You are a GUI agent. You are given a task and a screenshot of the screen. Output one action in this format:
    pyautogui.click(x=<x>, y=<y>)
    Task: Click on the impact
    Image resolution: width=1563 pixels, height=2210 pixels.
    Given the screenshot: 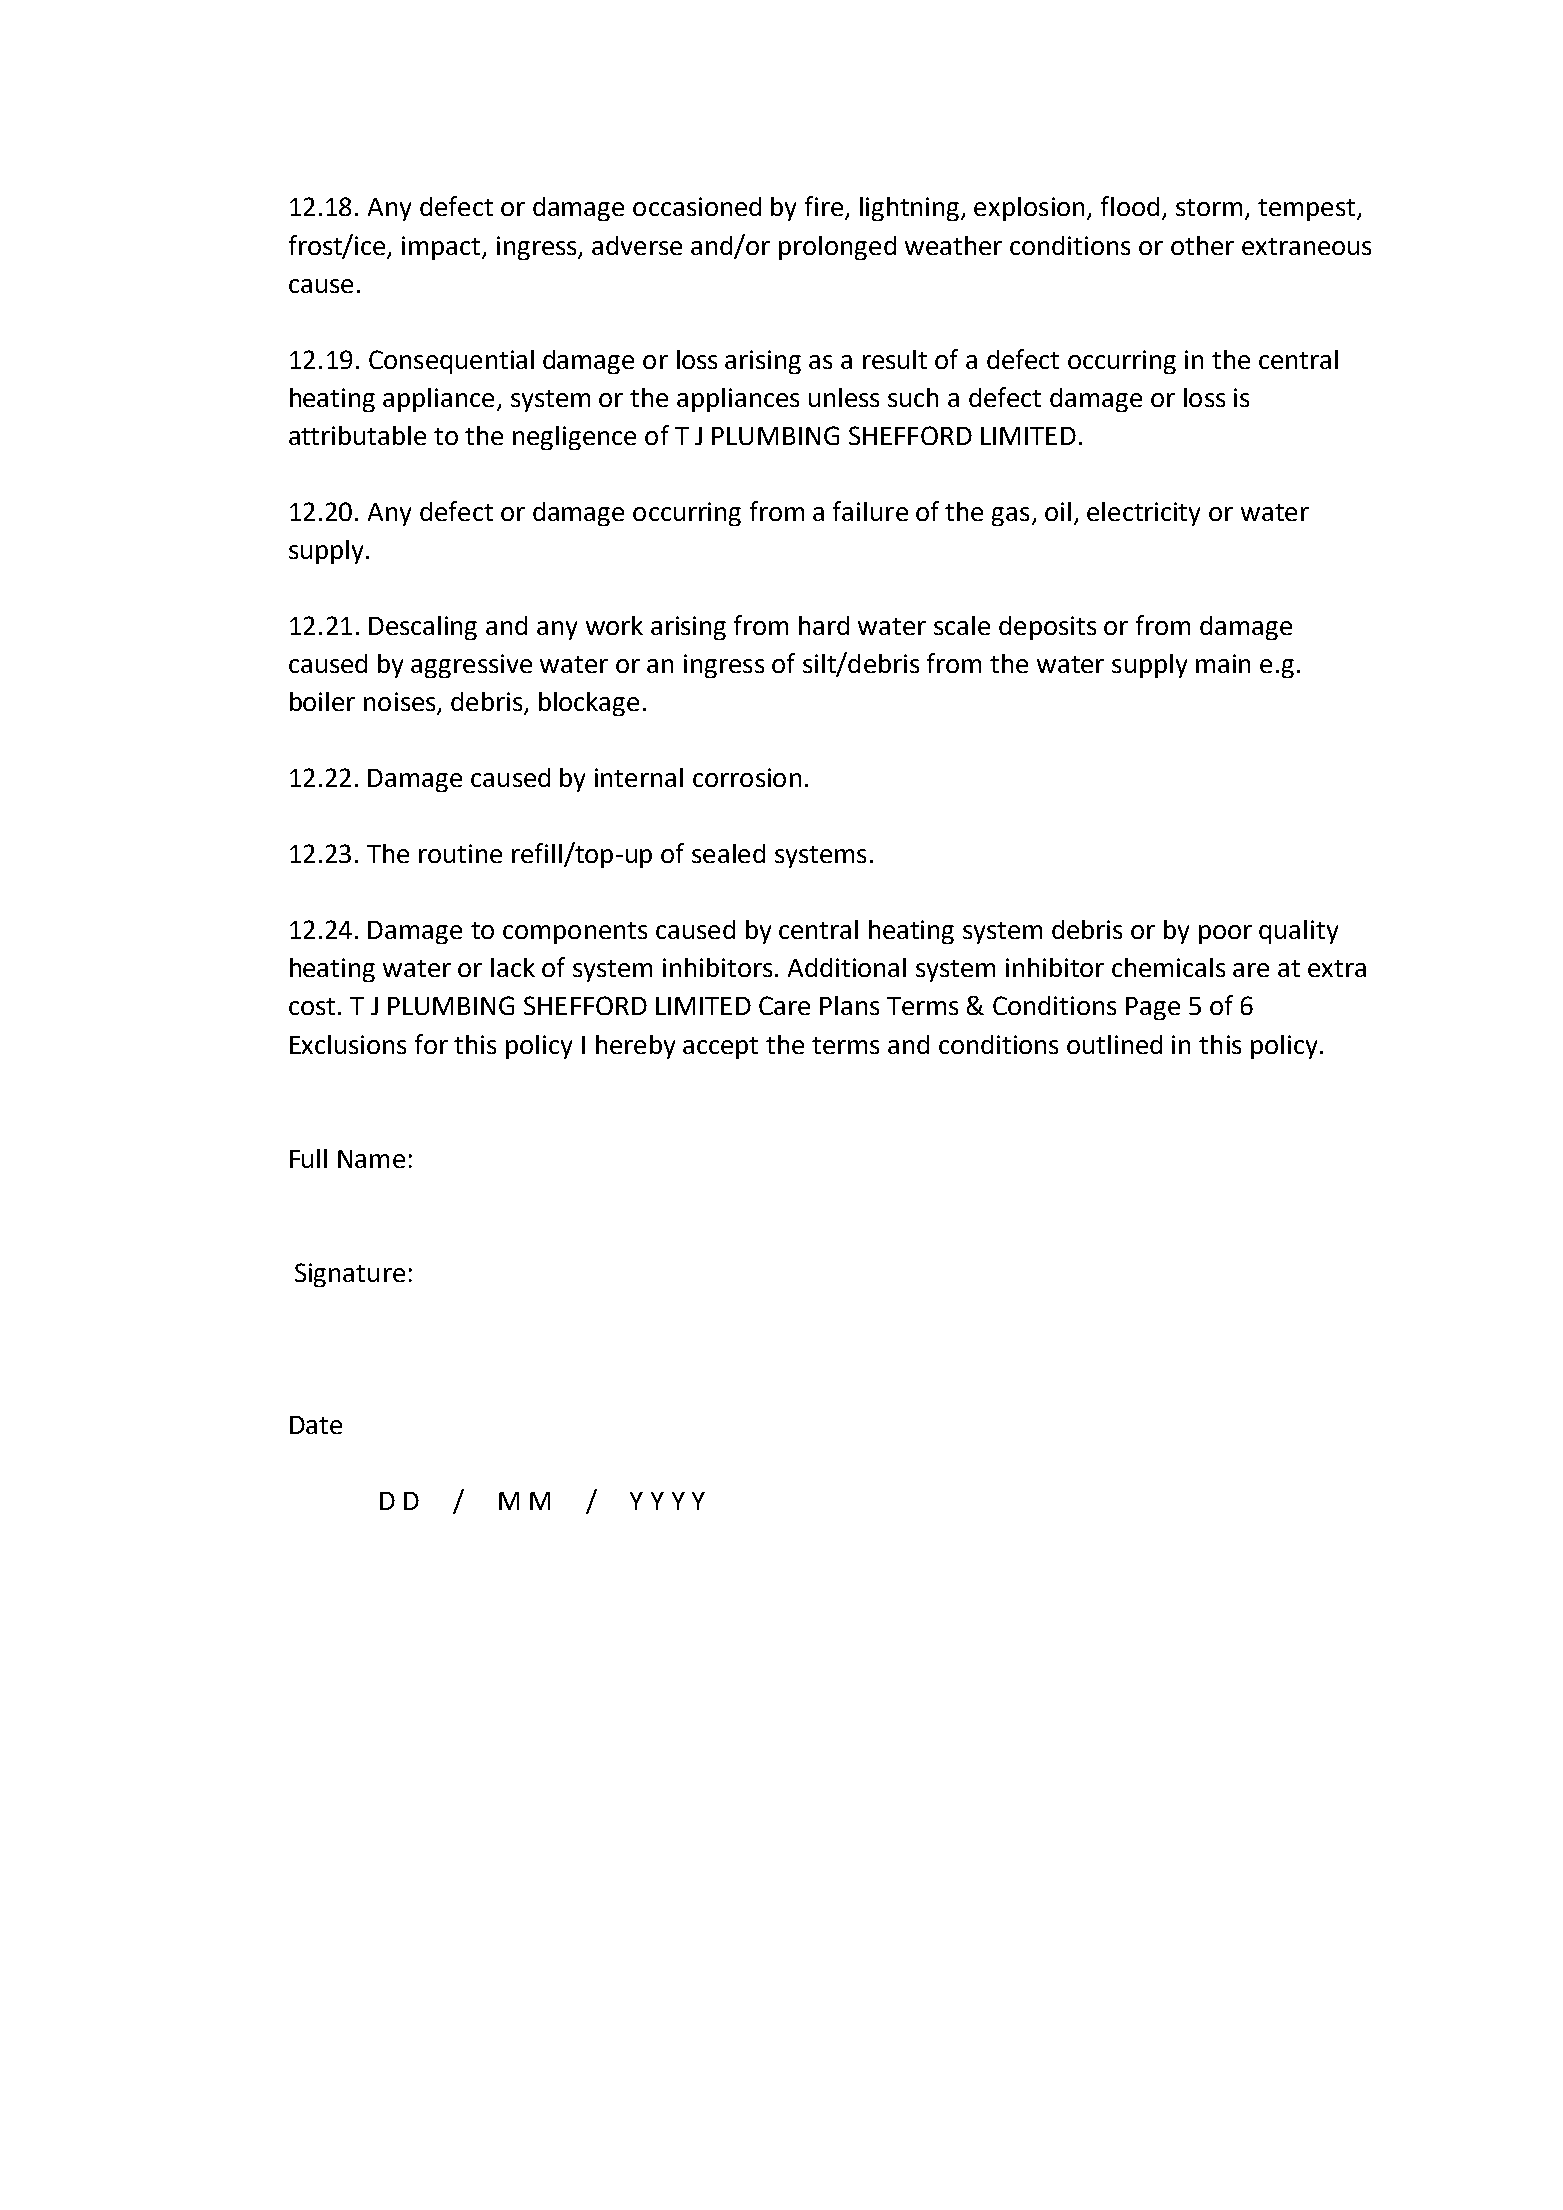 What is the action you would take?
    pyautogui.click(x=442, y=248)
